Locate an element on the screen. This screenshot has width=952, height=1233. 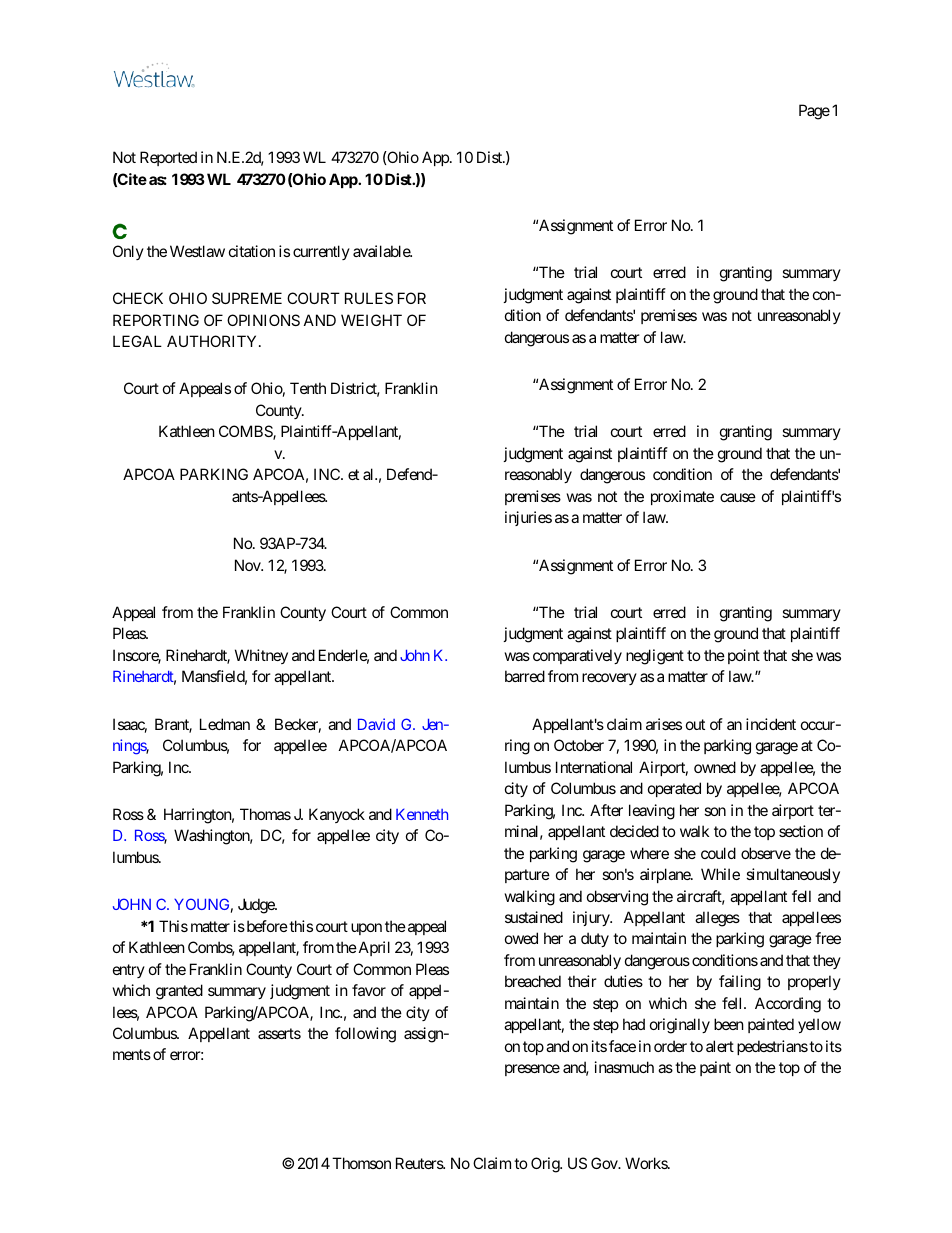
Gov is located at coordinates (605, 1163).
